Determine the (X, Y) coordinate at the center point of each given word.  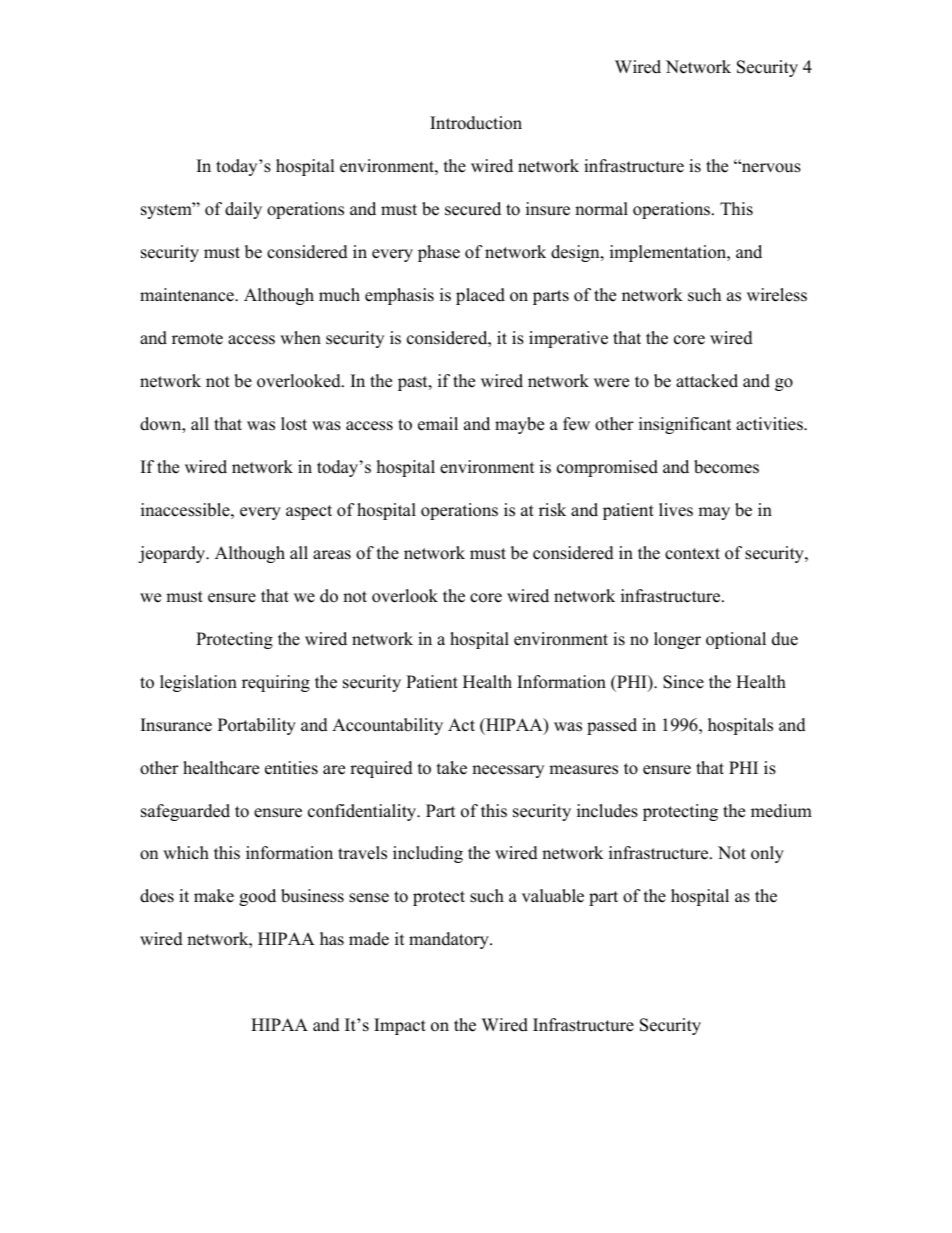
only (767, 854)
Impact (400, 1026)
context (692, 554)
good (257, 897)
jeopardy (173, 554)
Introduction (476, 123)
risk (552, 510)
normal (601, 209)
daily (243, 210)
